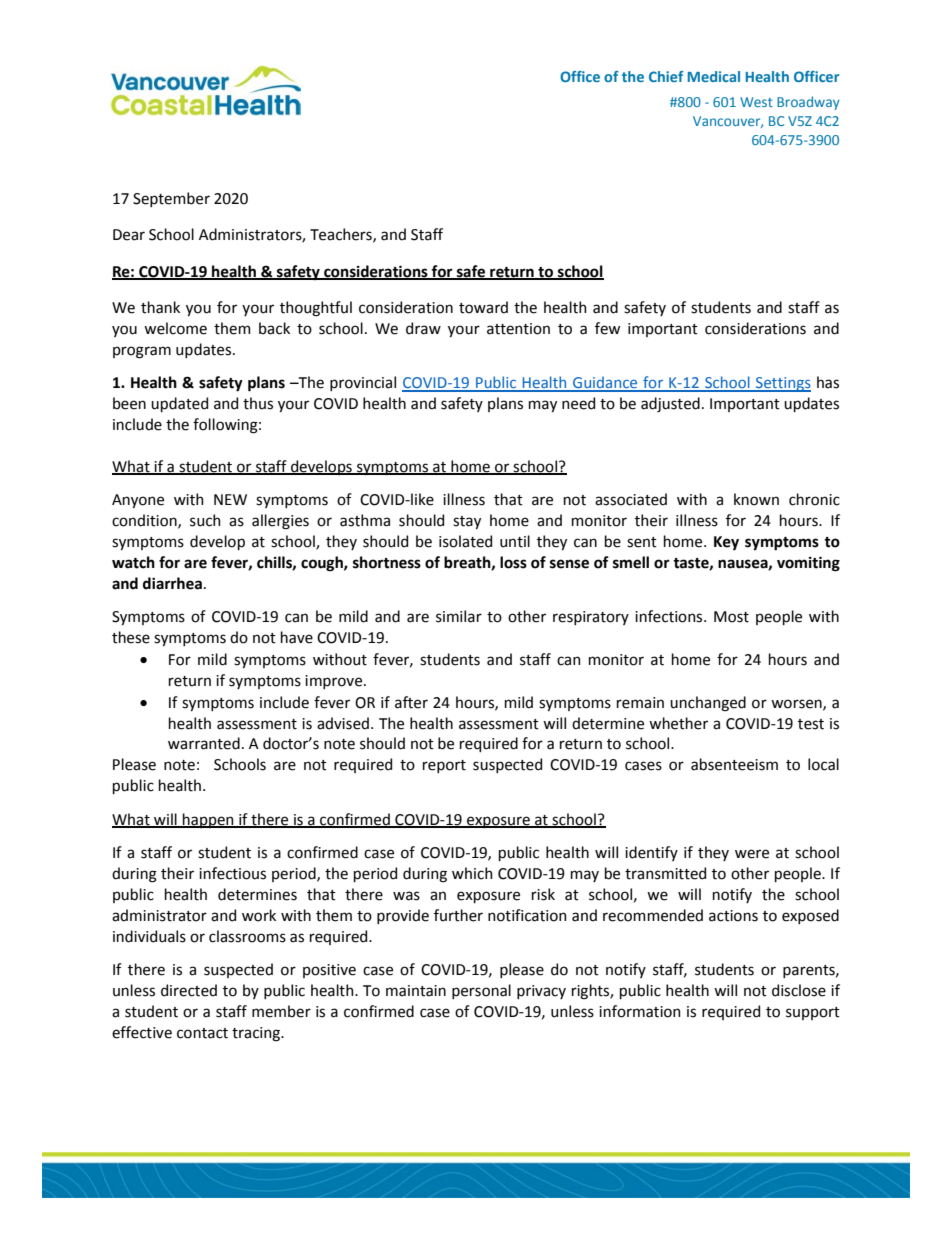  Describe the element at coordinates (465, 541) in the document. I see `isolated` at that location.
